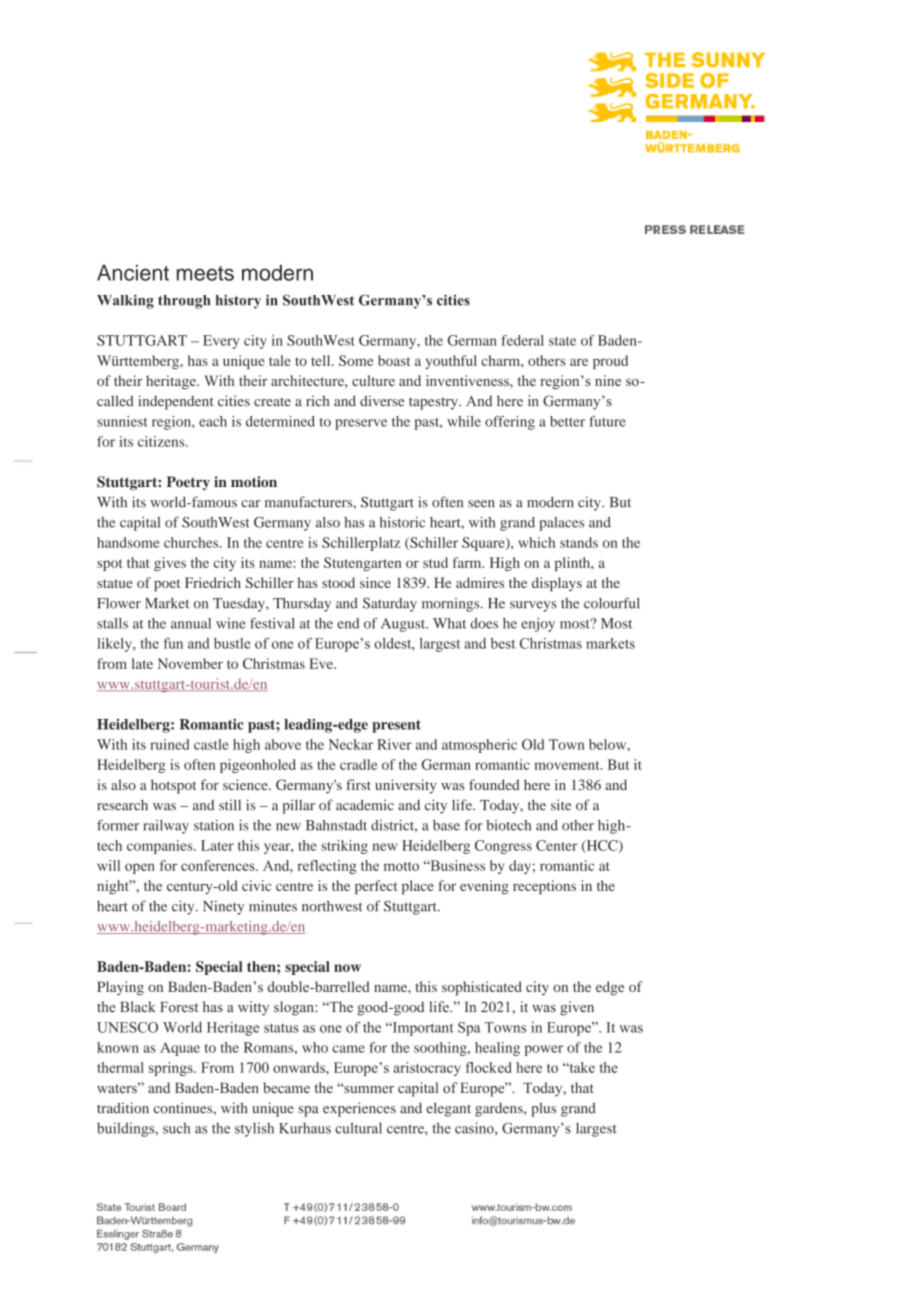 The height and width of the screenshot is (1308, 924). I want to click on striking, so click(344, 847).
